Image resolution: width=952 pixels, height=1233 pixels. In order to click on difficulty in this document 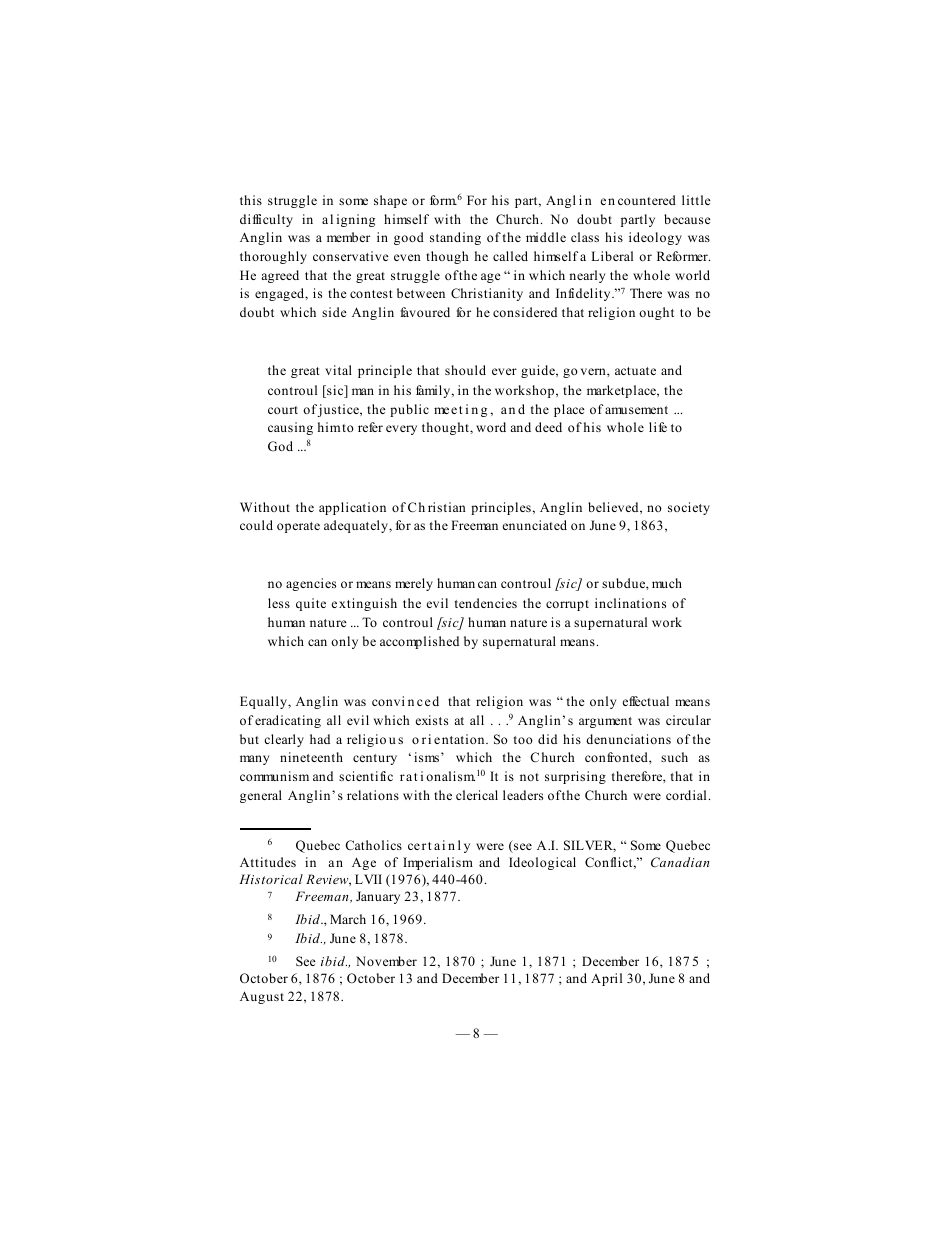, I will do `click(266, 220)`.
